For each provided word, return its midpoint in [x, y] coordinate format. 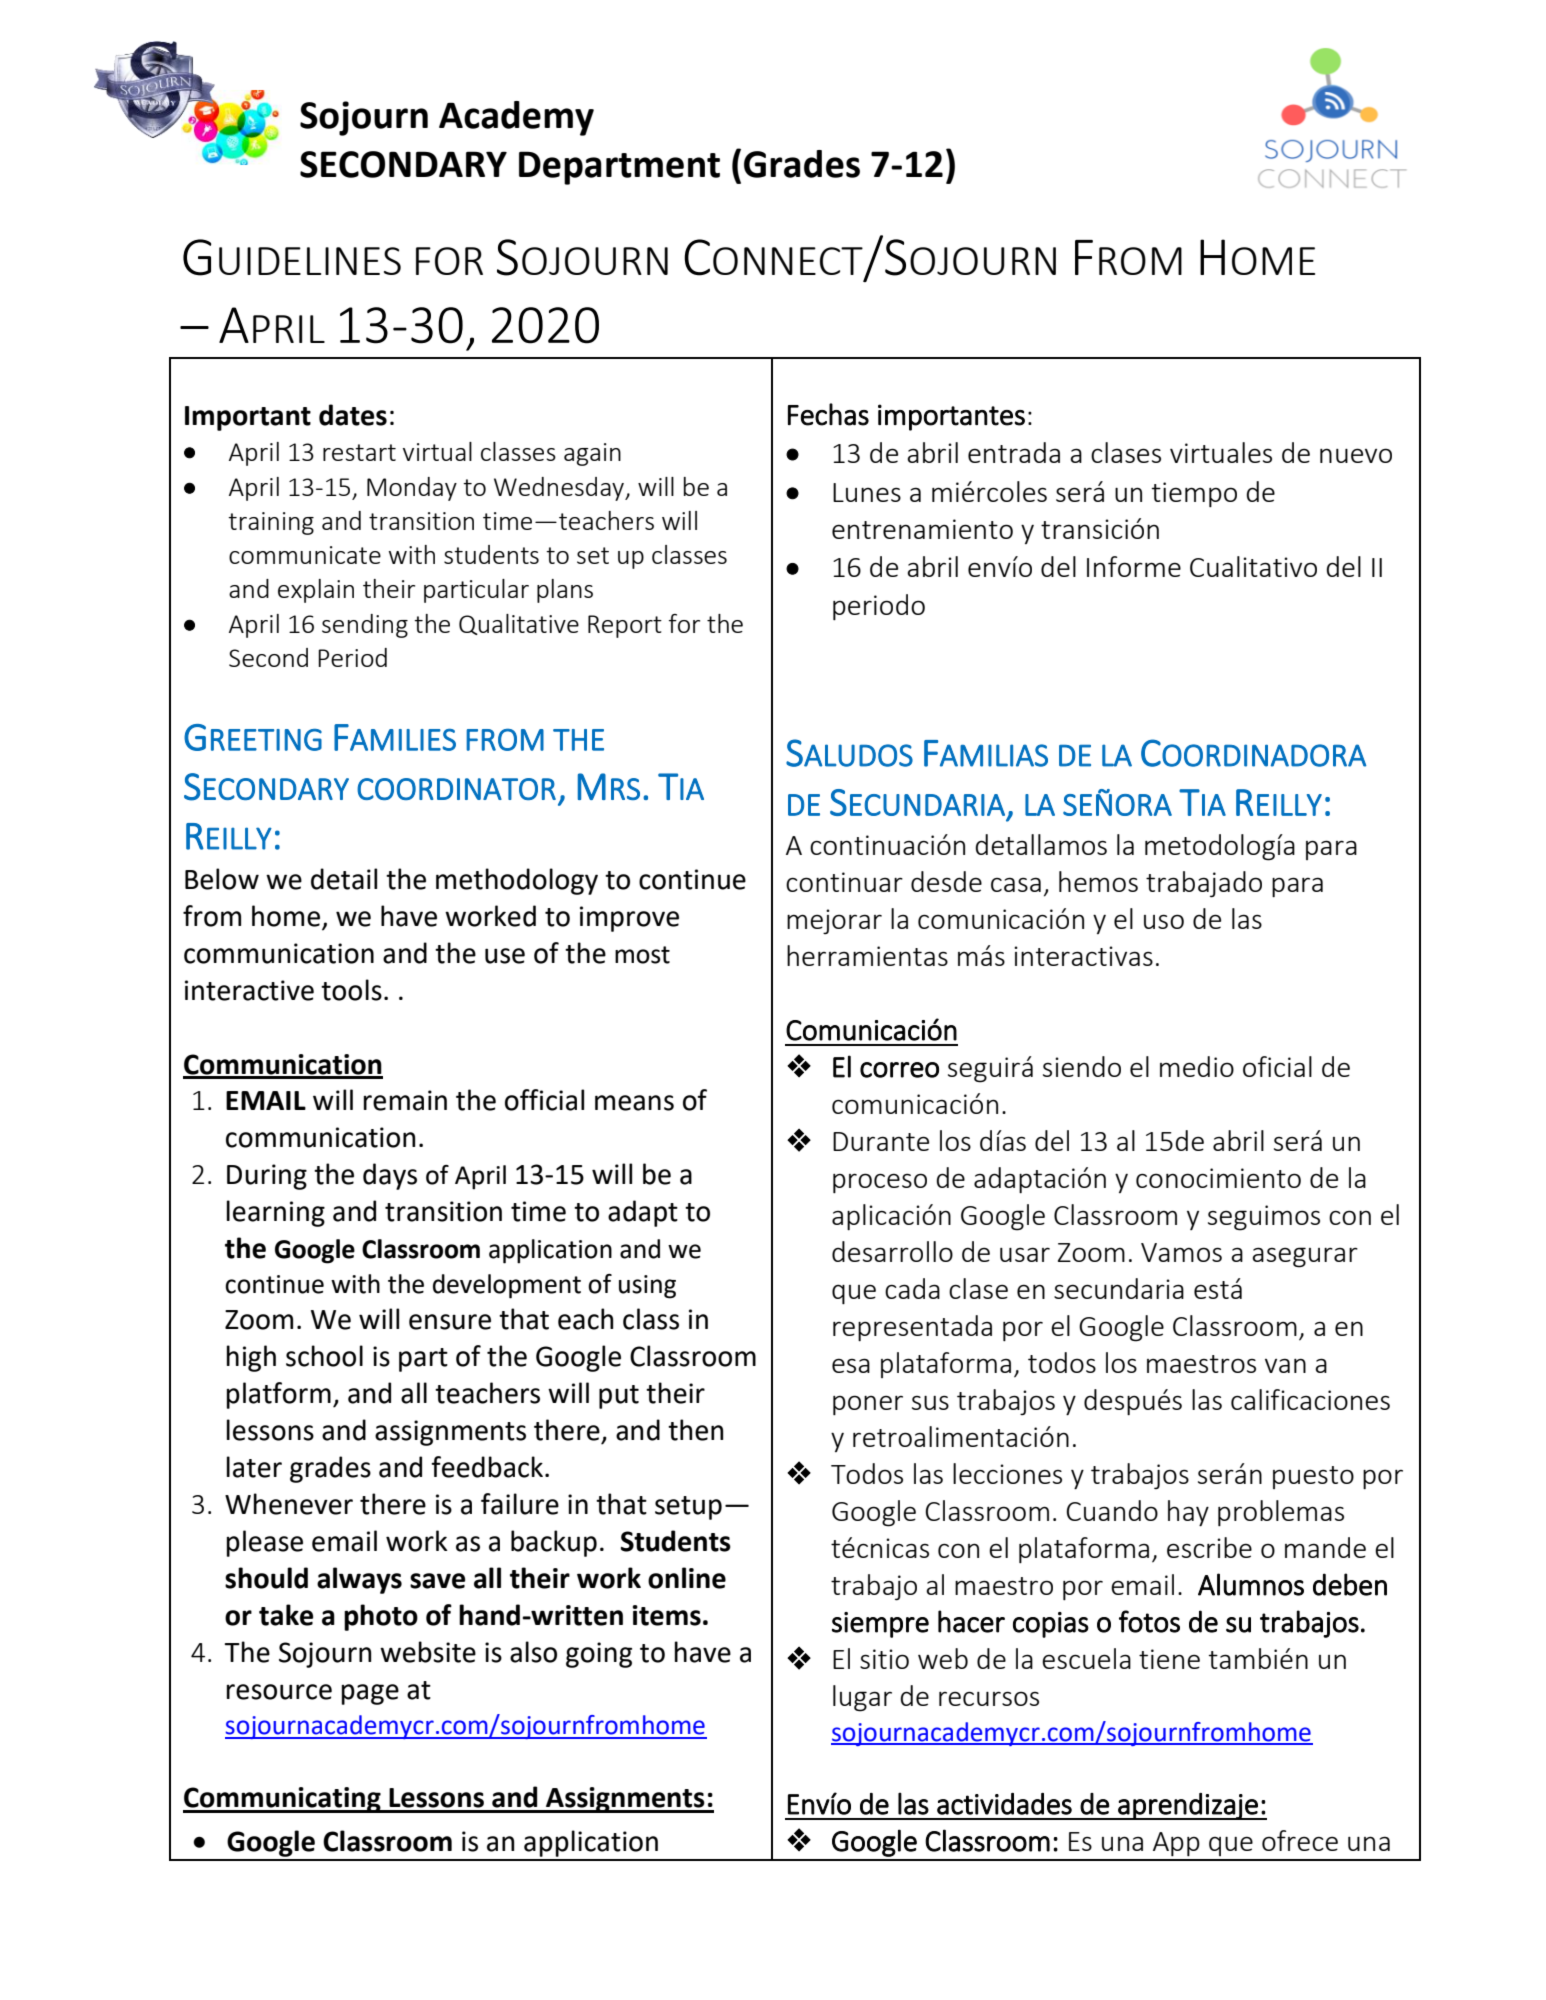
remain [405, 1100]
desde [946, 881]
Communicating [283, 1800]
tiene [1169, 1659]
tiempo [1194, 495]
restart [359, 452]
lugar [862, 1698]
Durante [881, 1141]
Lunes [867, 492]
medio [1197, 1066]
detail [344, 879]
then [696, 1430]
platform [278, 1395]
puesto [1313, 1477]
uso [1164, 921]
